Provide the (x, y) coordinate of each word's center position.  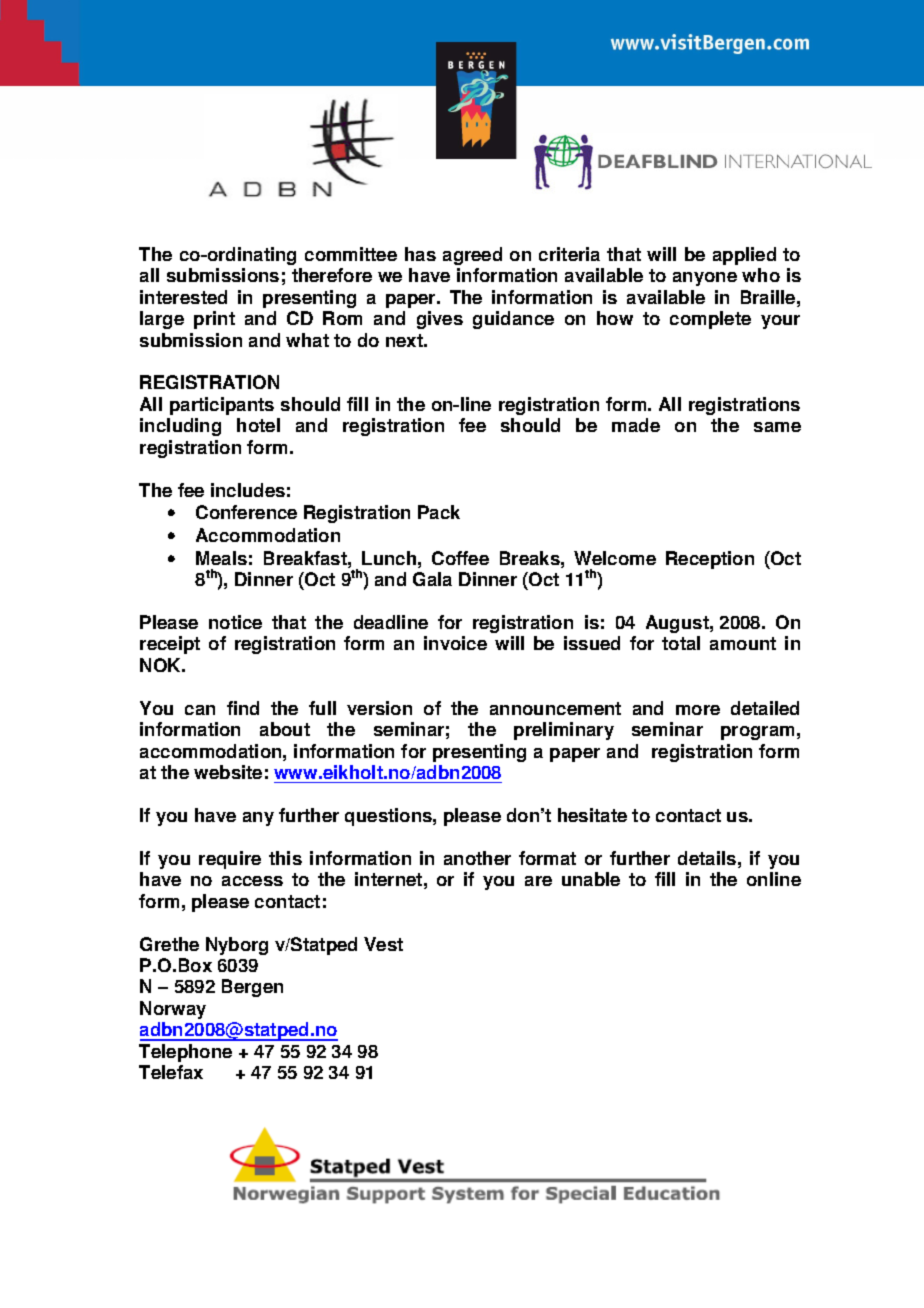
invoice (455, 643)
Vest (383, 944)
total (681, 643)
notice (235, 622)
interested (183, 297)
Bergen (252, 988)
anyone (705, 279)
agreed (472, 256)
